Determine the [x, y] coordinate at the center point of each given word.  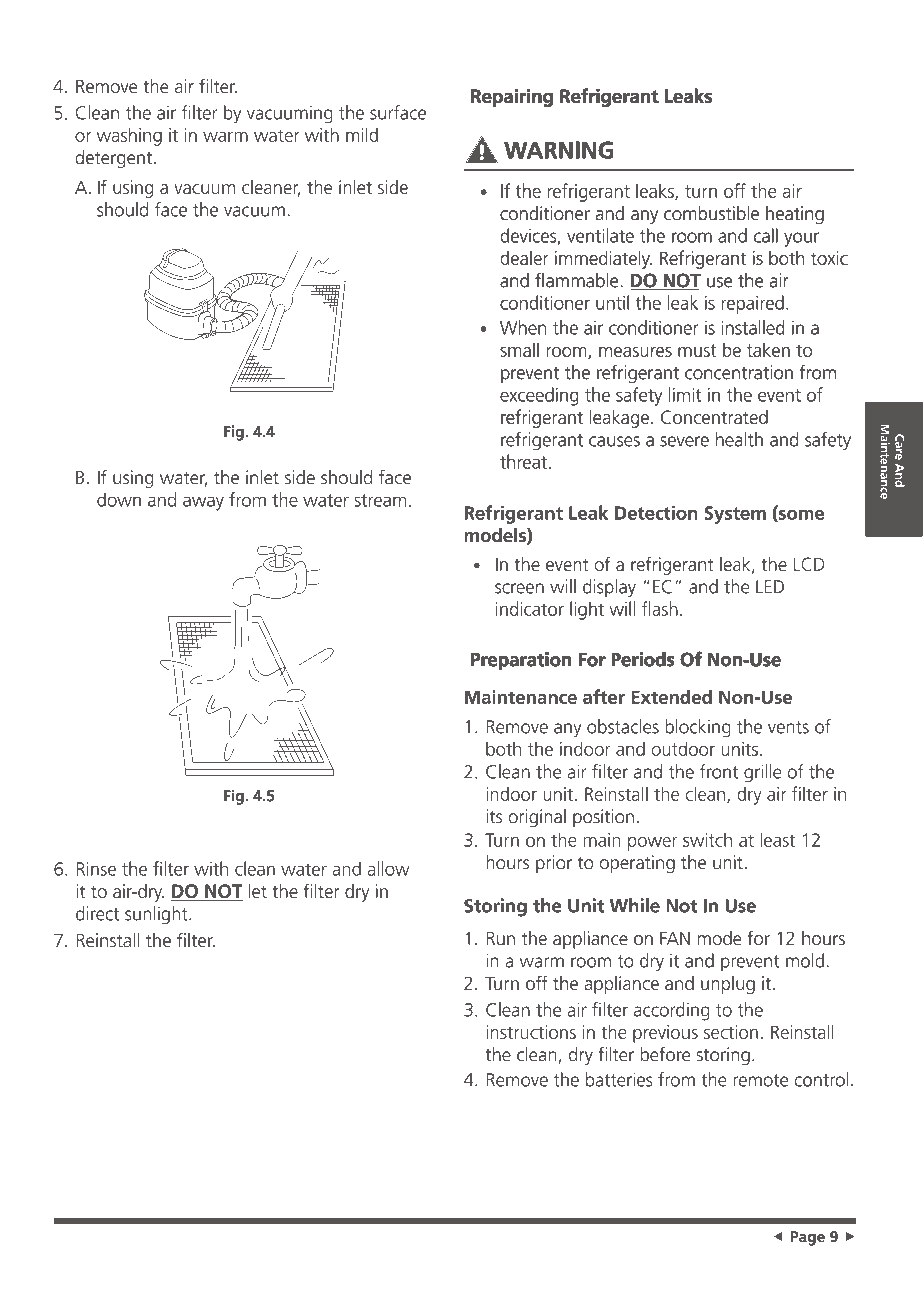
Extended [671, 696]
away [203, 503]
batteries [619, 1079]
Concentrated [714, 417]
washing [129, 136]
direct [97, 913]
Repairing [512, 98]
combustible [711, 213]
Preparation [521, 661]
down [119, 499]
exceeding [539, 396]
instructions [531, 1032]
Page [808, 1238]
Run [501, 938]
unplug [728, 985]
